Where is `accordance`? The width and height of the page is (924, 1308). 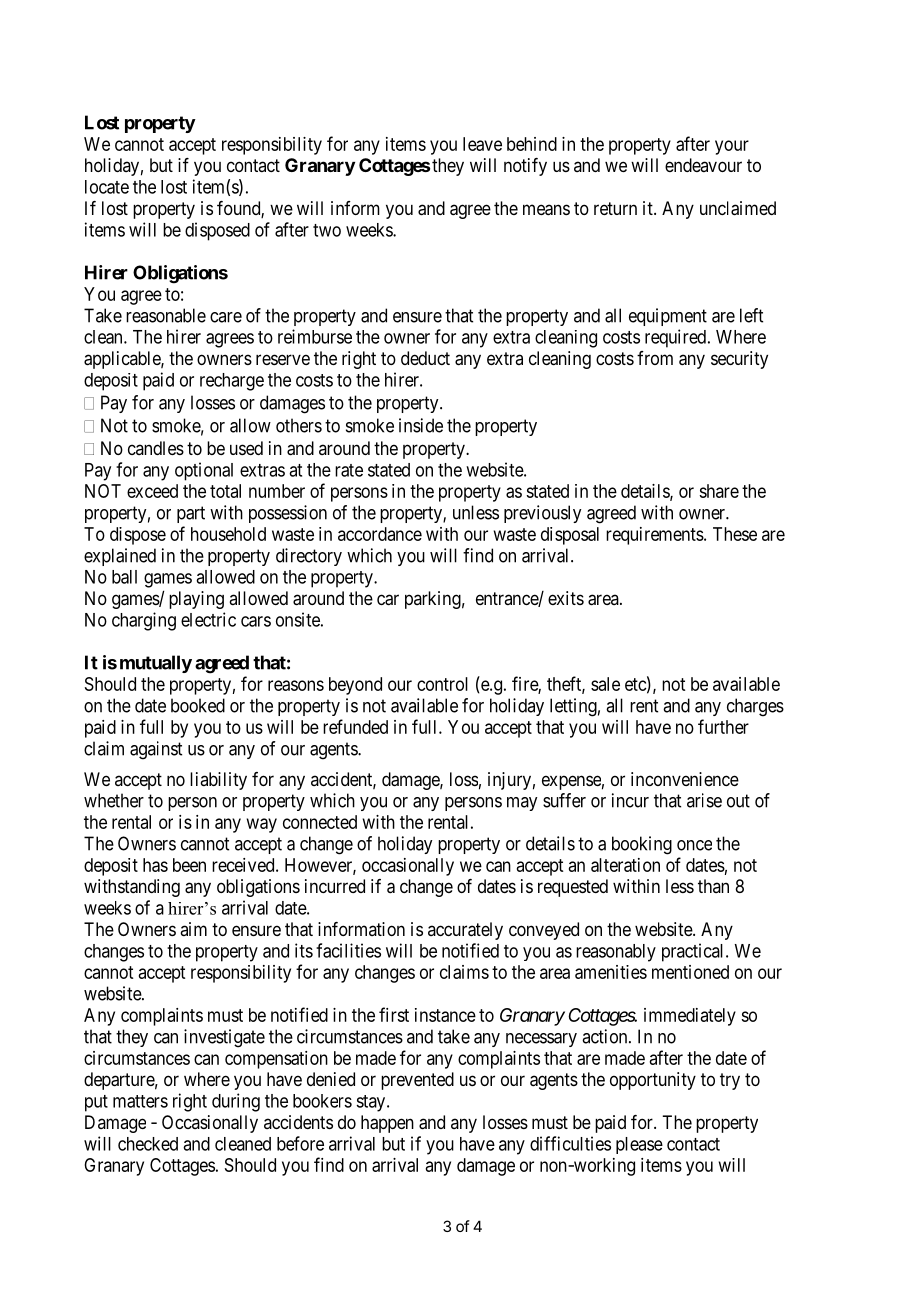
accordance is located at coordinates (380, 534).
